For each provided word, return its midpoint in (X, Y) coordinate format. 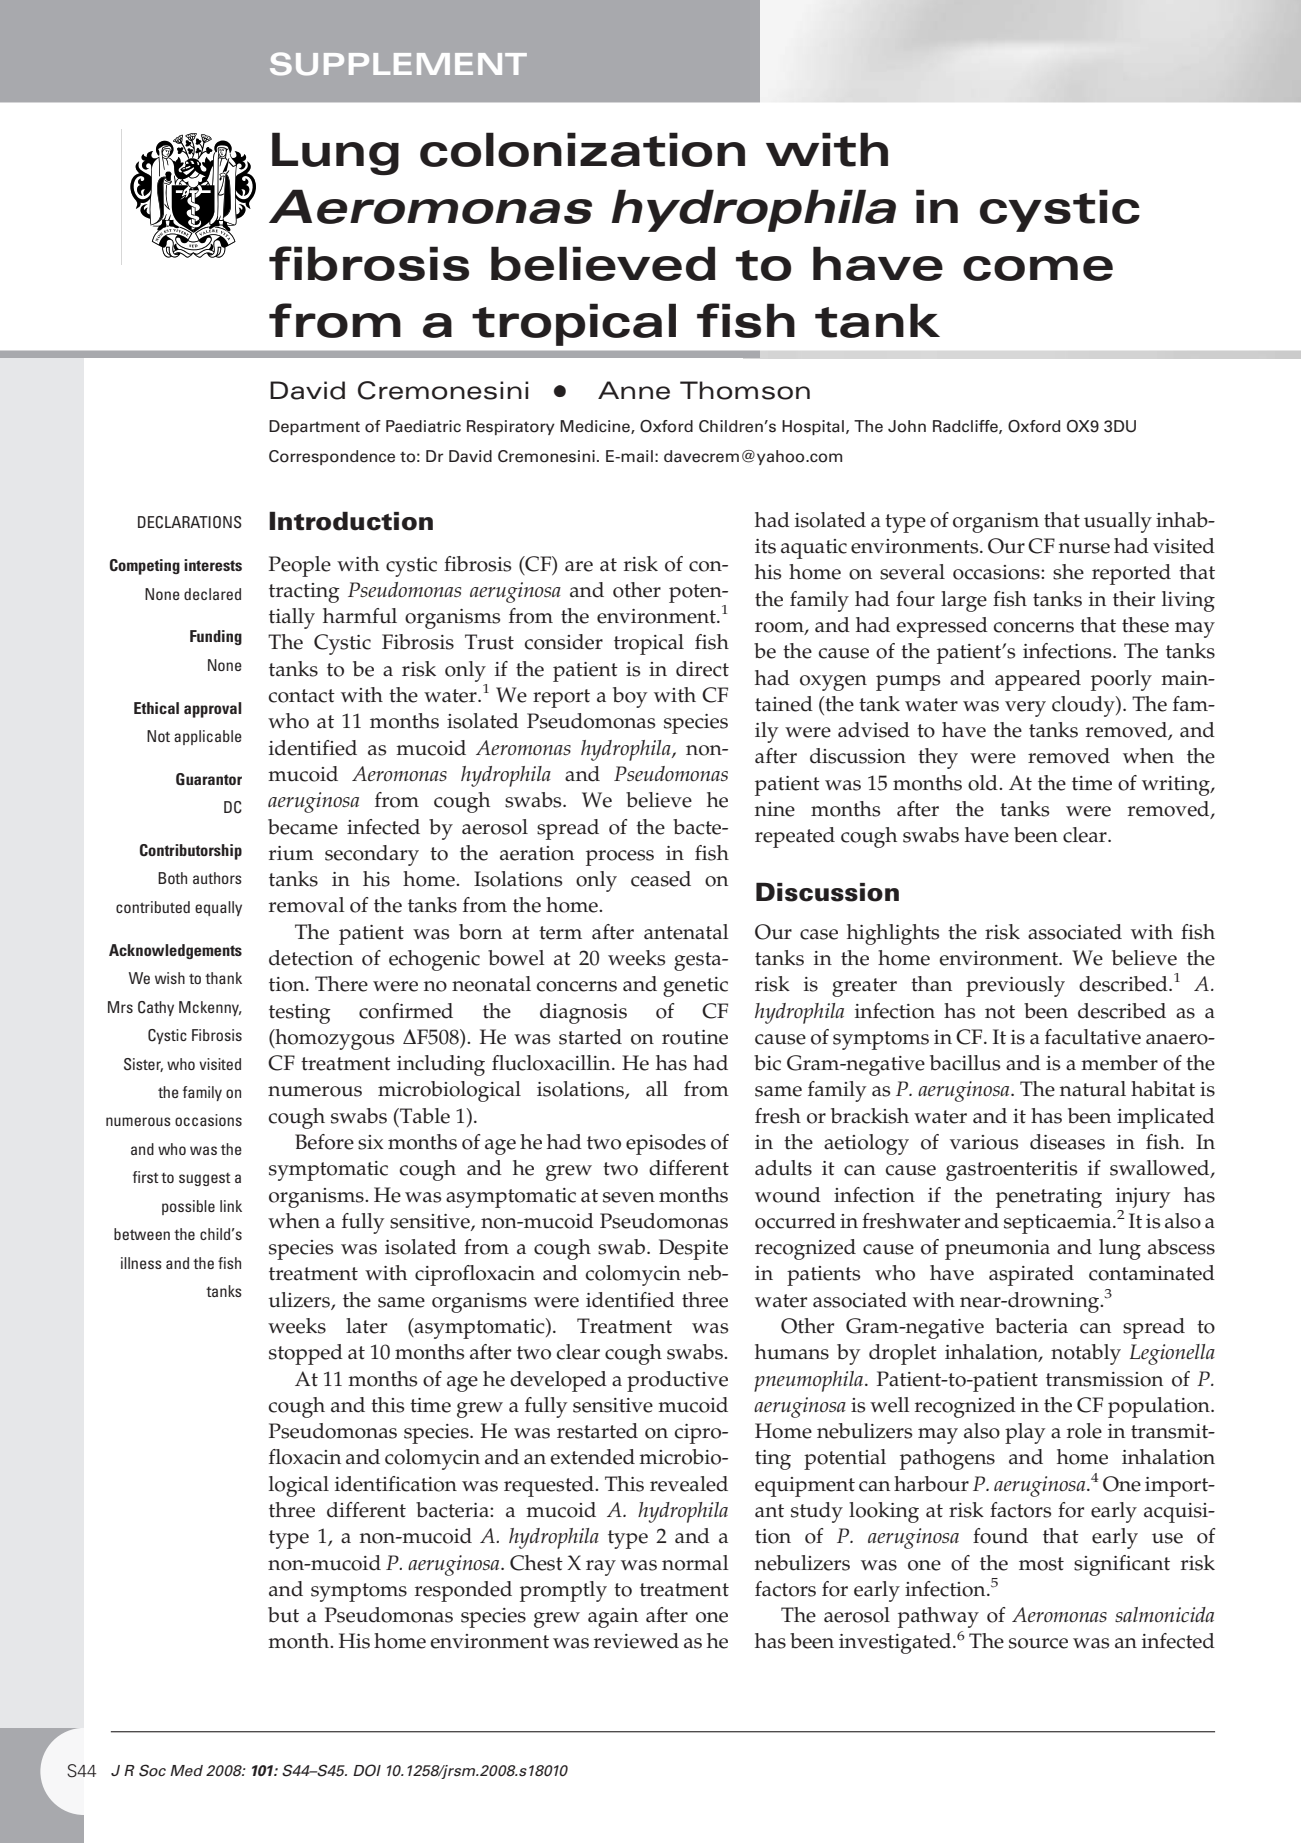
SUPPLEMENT (398, 64)
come (1038, 268)
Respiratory (511, 427)
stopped (306, 1354)
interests (213, 565)
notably (1086, 1354)
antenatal (686, 932)
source (1038, 1643)
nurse (1084, 548)
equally (218, 908)
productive (677, 1381)
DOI (367, 1770)
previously (1015, 986)
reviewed (636, 1641)
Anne (634, 390)
